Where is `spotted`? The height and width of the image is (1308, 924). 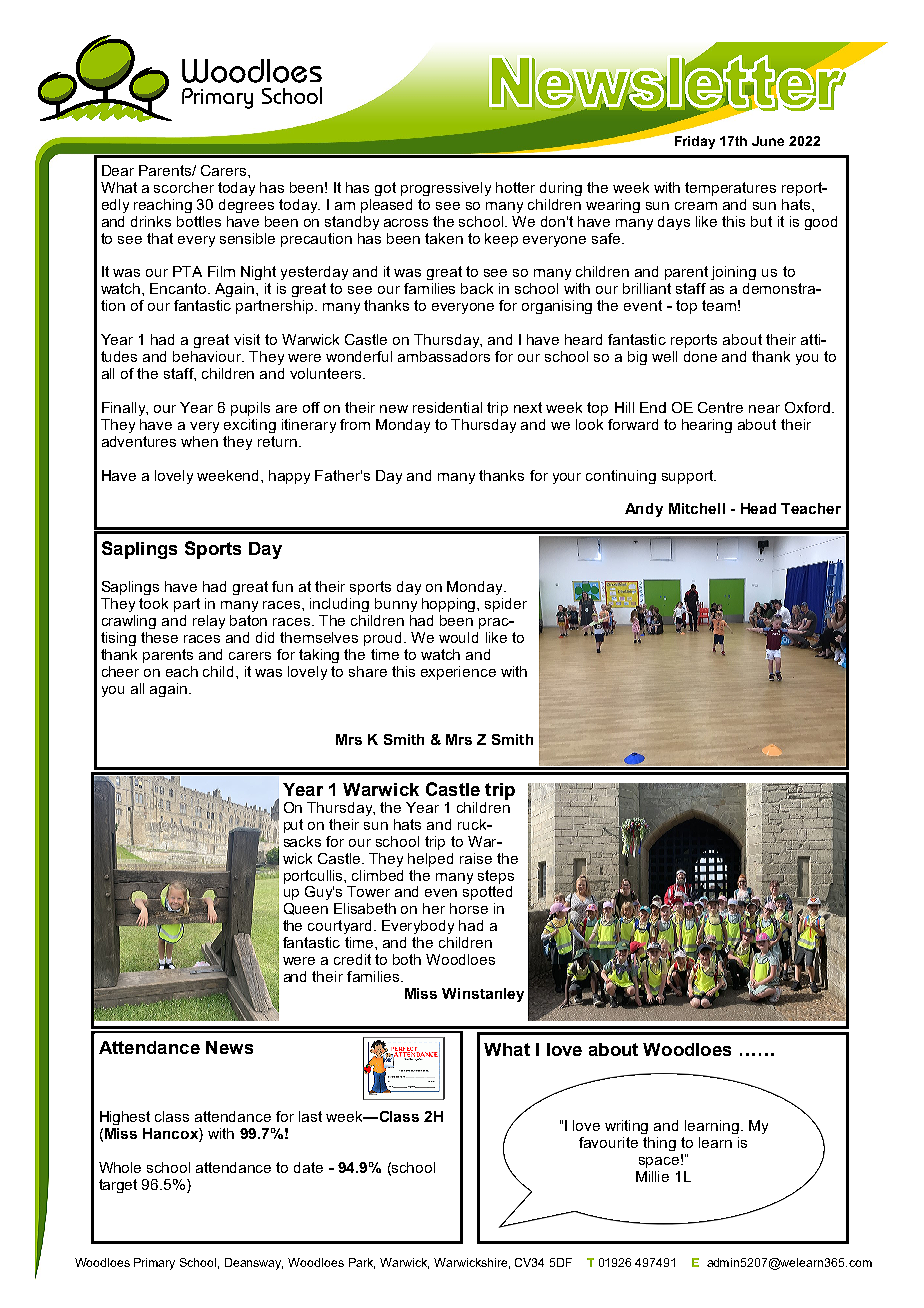 spotted is located at coordinates (487, 893).
